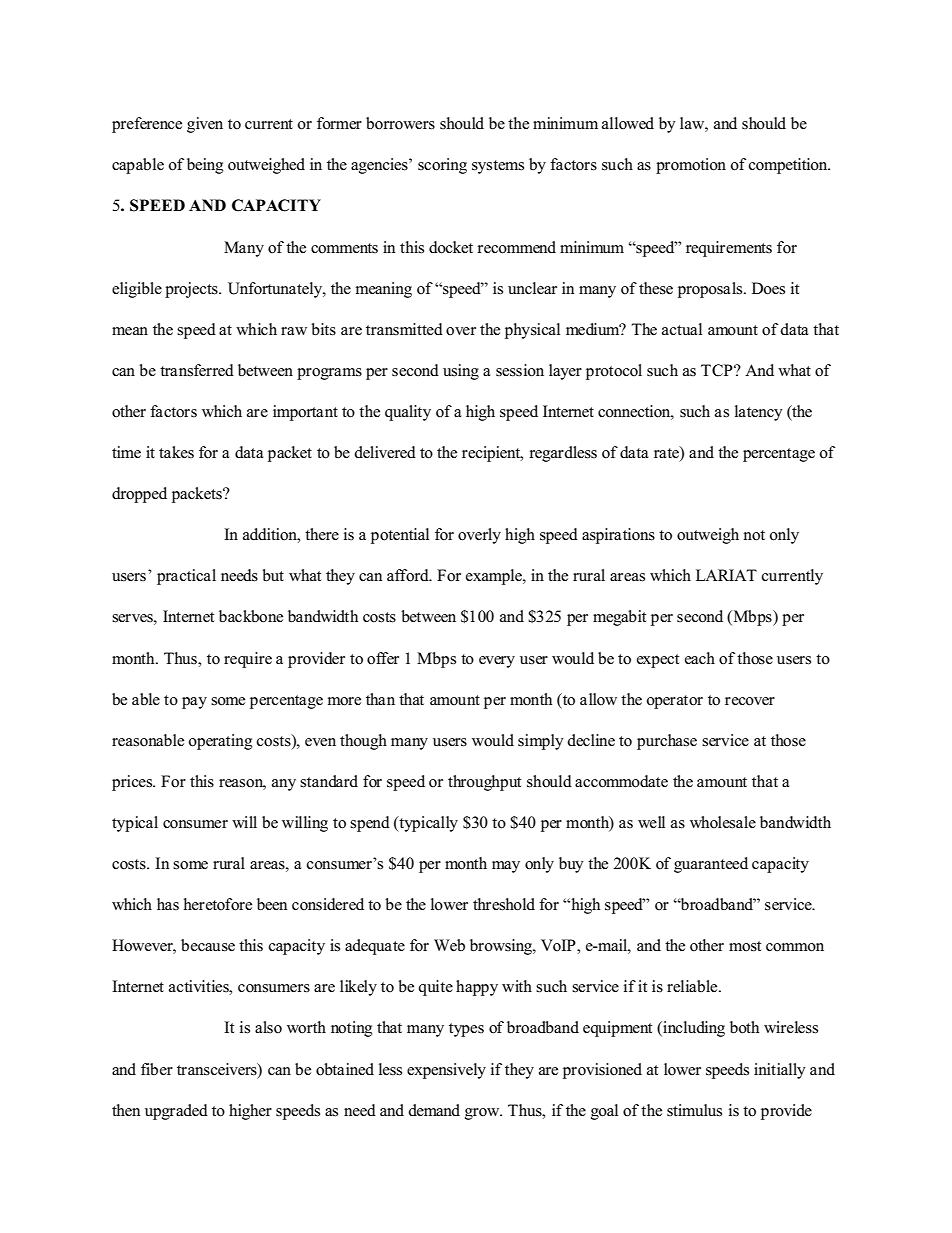  Describe the element at coordinates (176, 452) in the screenshot. I see `takes` at that location.
